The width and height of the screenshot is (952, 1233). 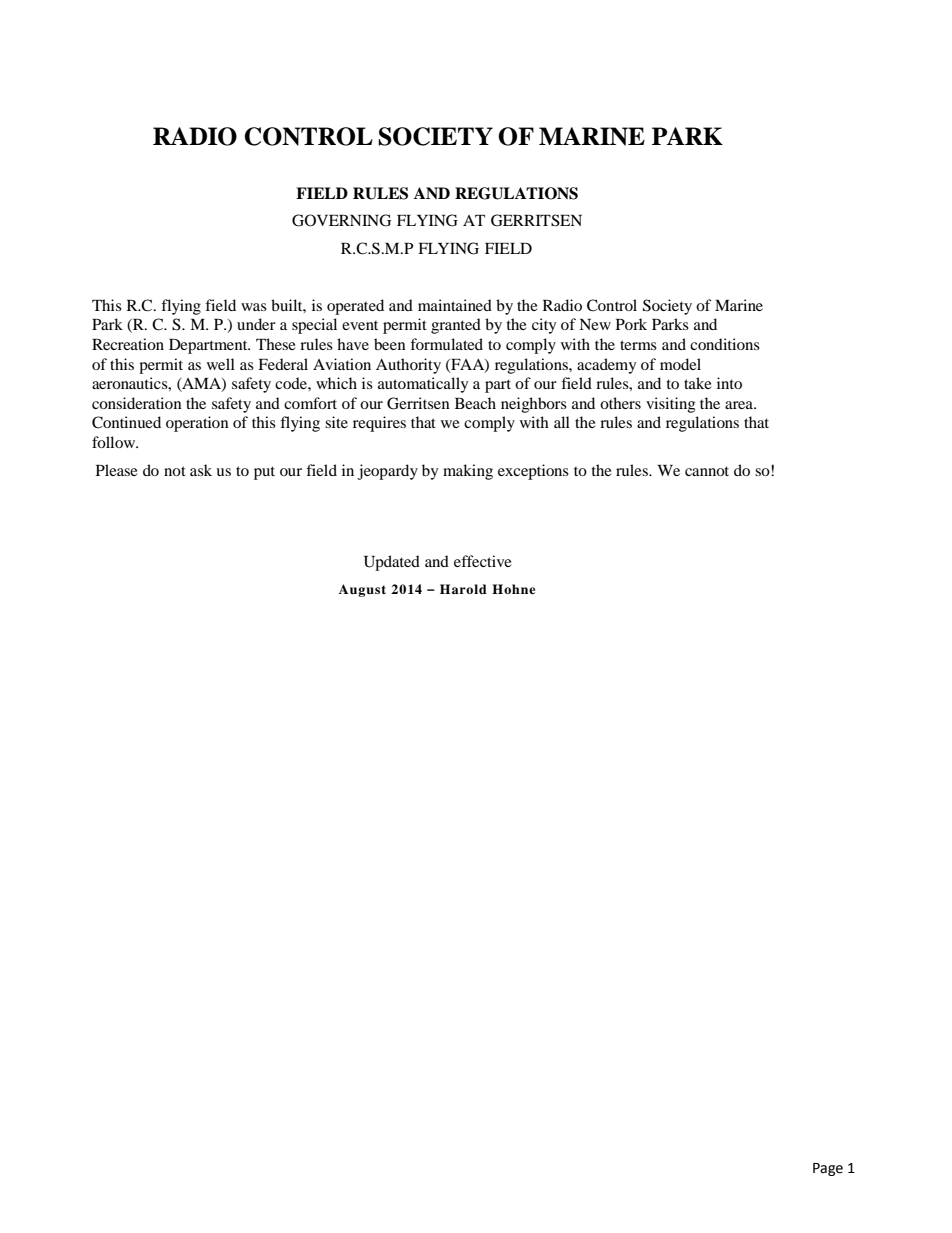 What do you see at coordinates (201, 470) in the screenshot?
I see `ask` at bounding box center [201, 470].
